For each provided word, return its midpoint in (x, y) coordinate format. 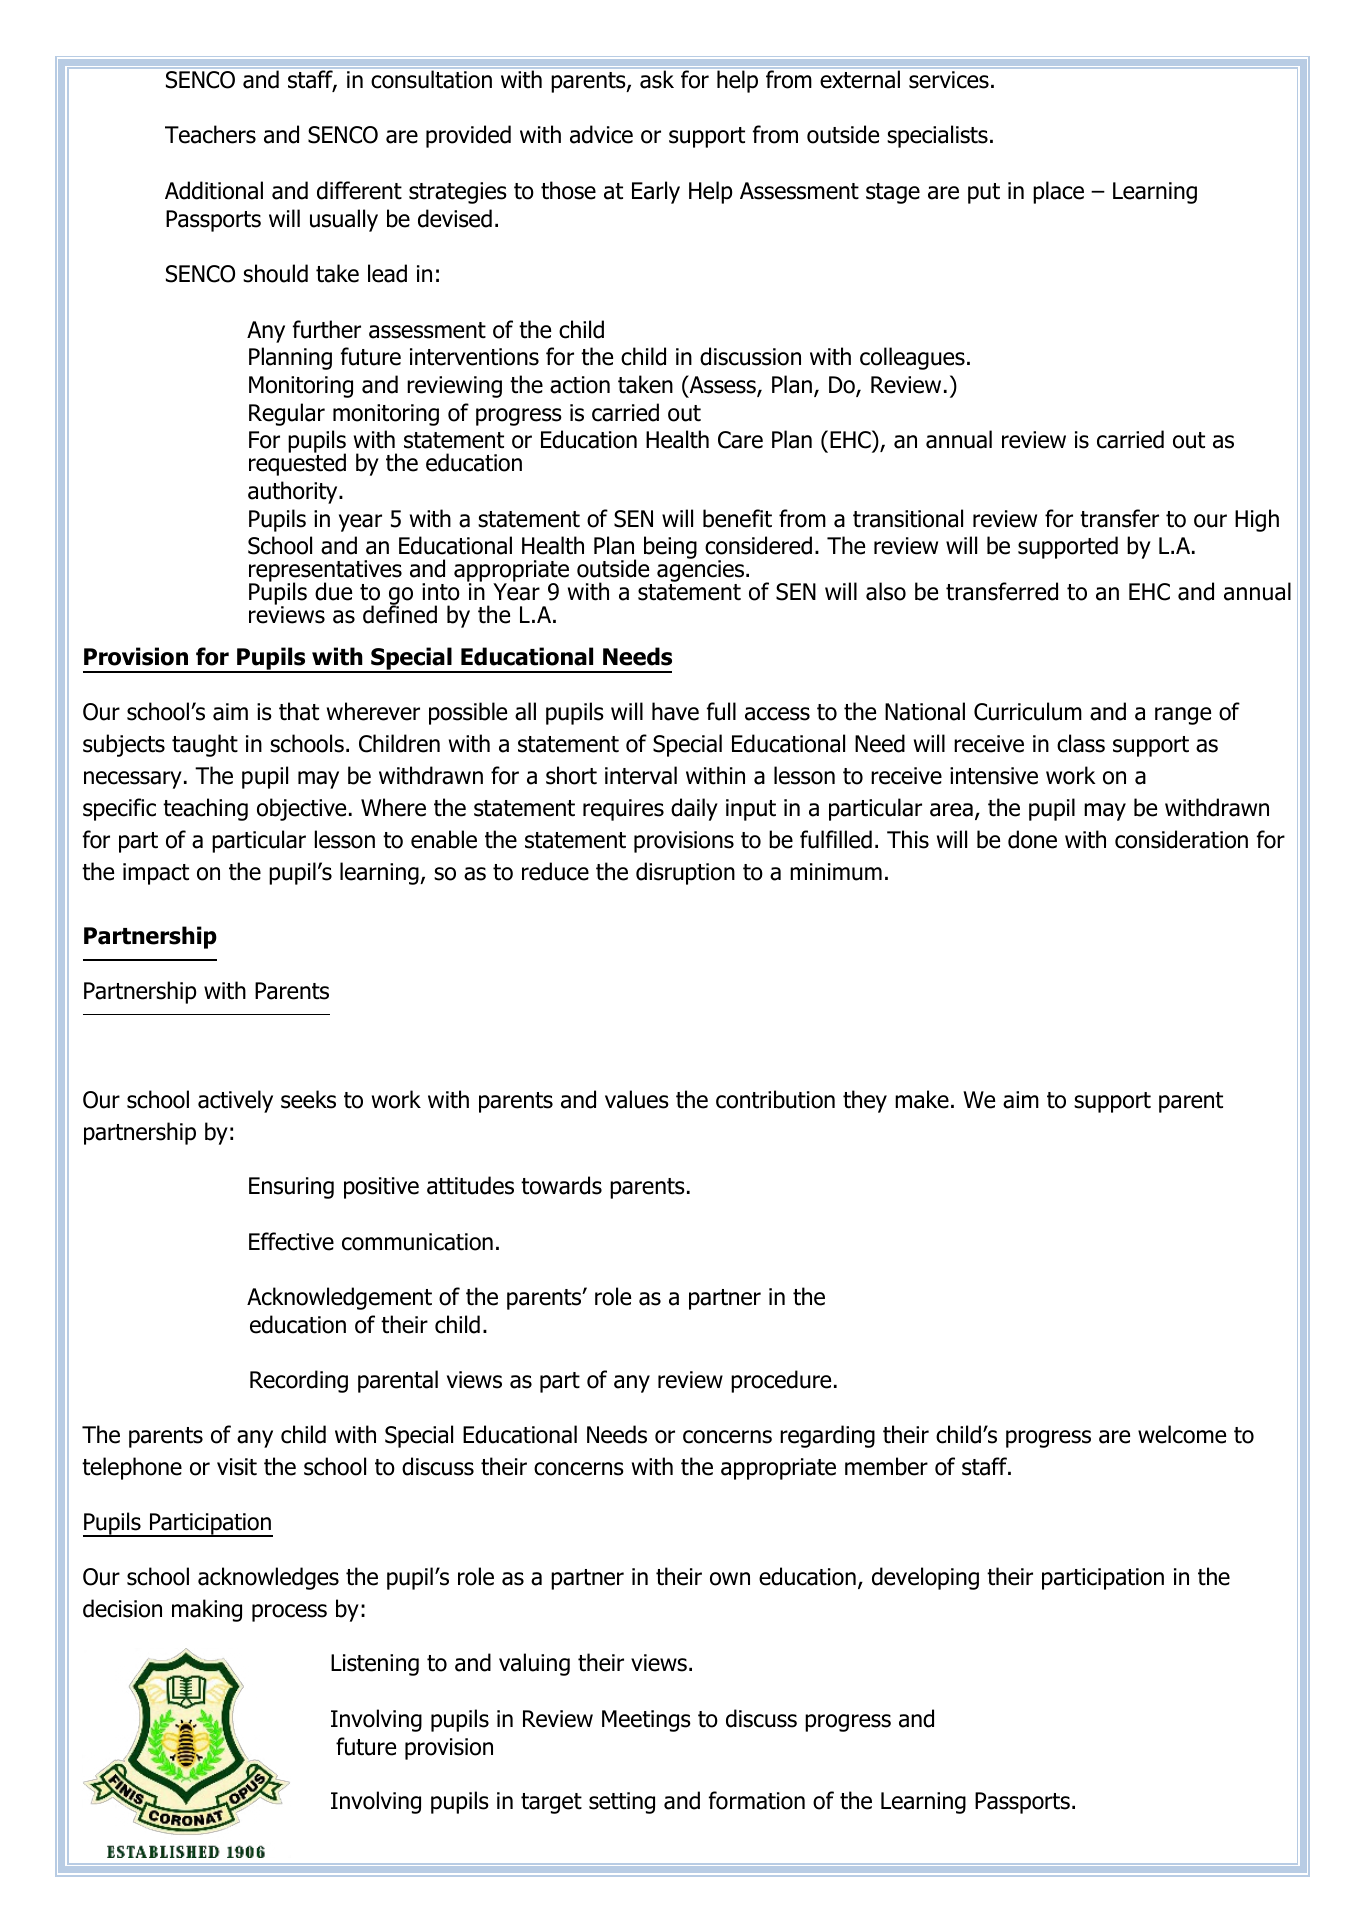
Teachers (210, 134)
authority (294, 492)
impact (156, 874)
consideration (1181, 839)
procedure (781, 1381)
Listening (375, 1665)
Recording (299, 1381)
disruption (685, 873)
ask (657, 79)
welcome (1182, 1434)
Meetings (646, 1721)
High (1257, 520)
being (670, 547)
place (1058, 192)
